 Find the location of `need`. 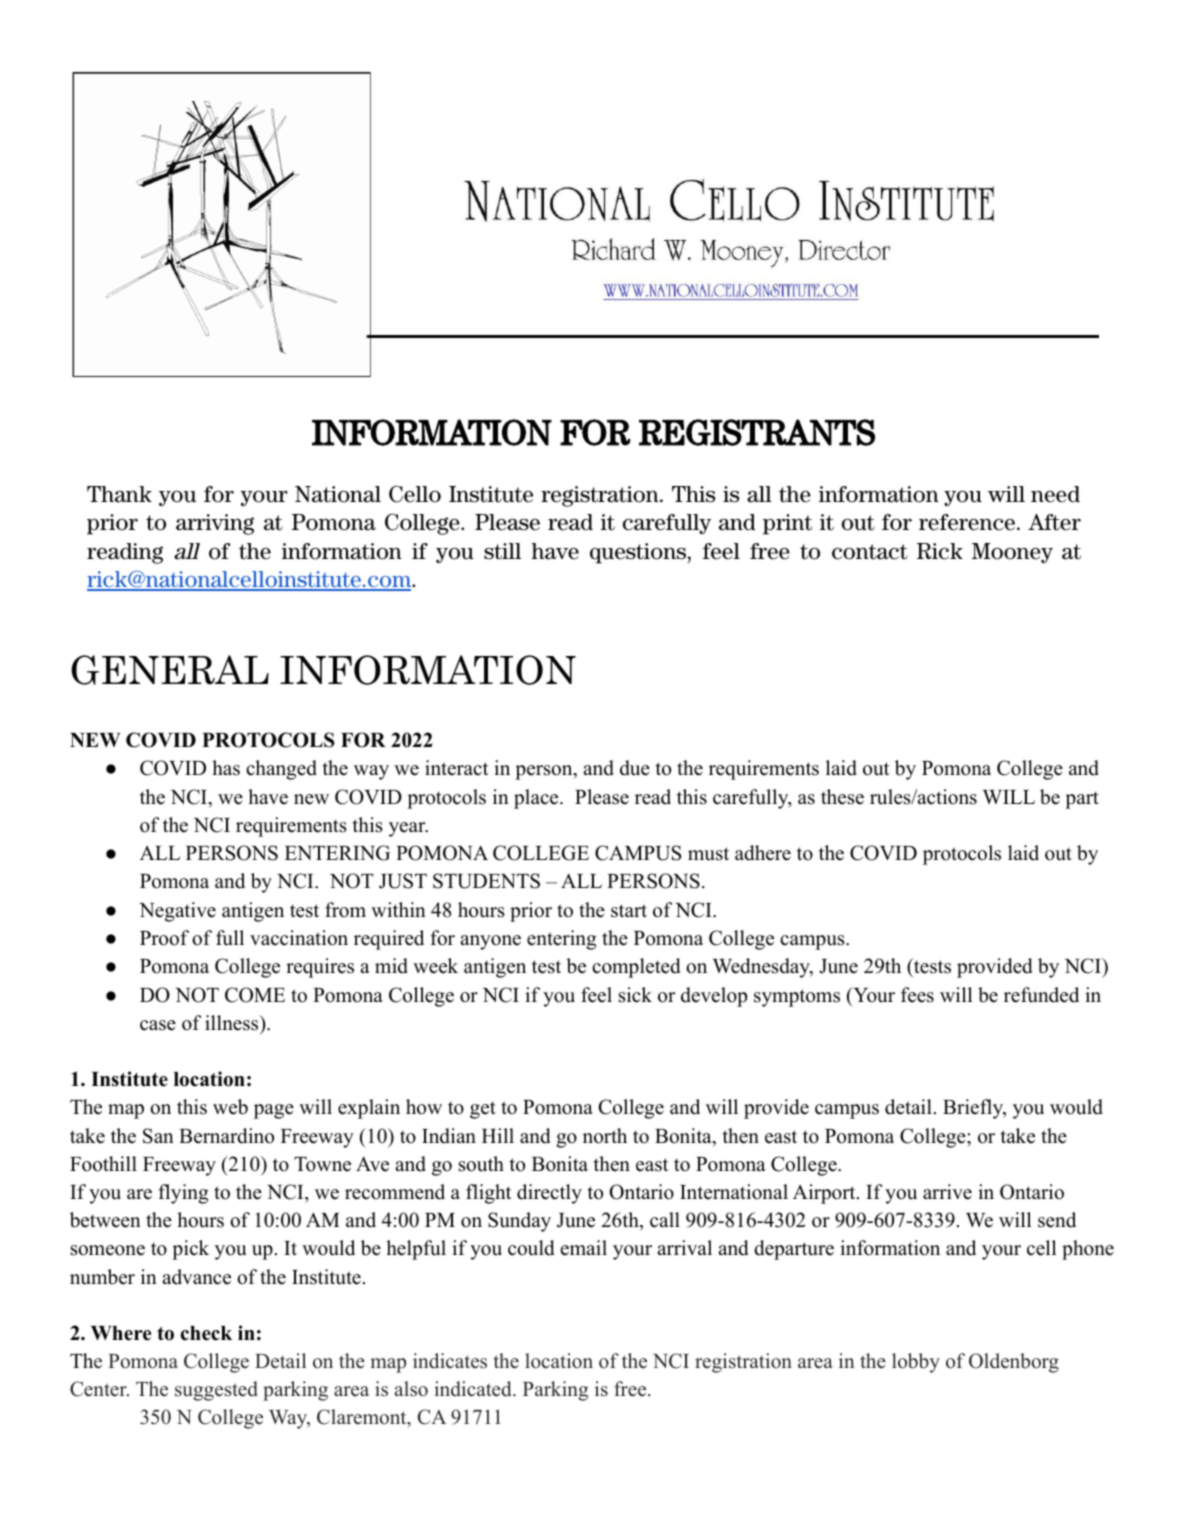

need is located at coordinates (1055, 494).
